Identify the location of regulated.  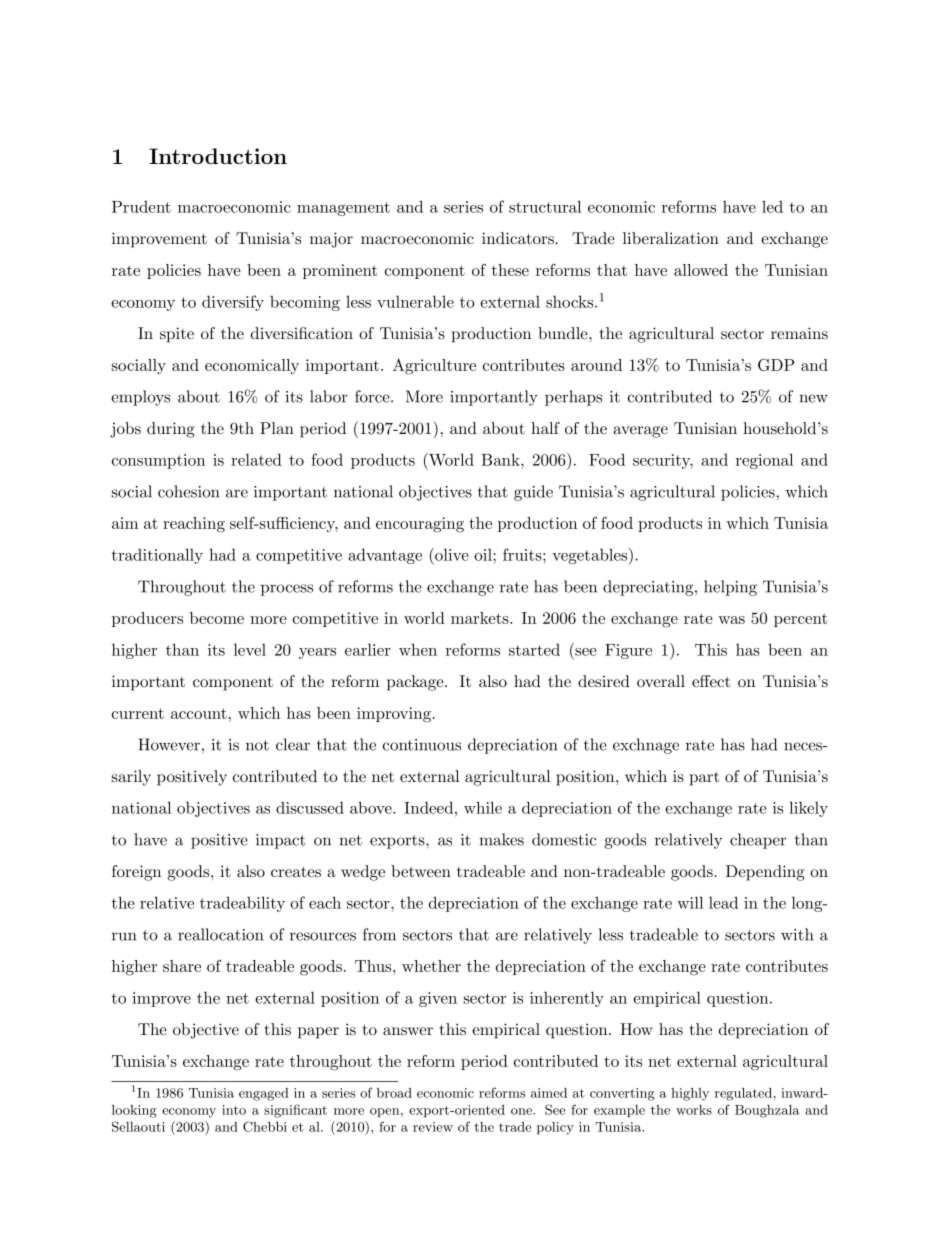
(743, 1094).
